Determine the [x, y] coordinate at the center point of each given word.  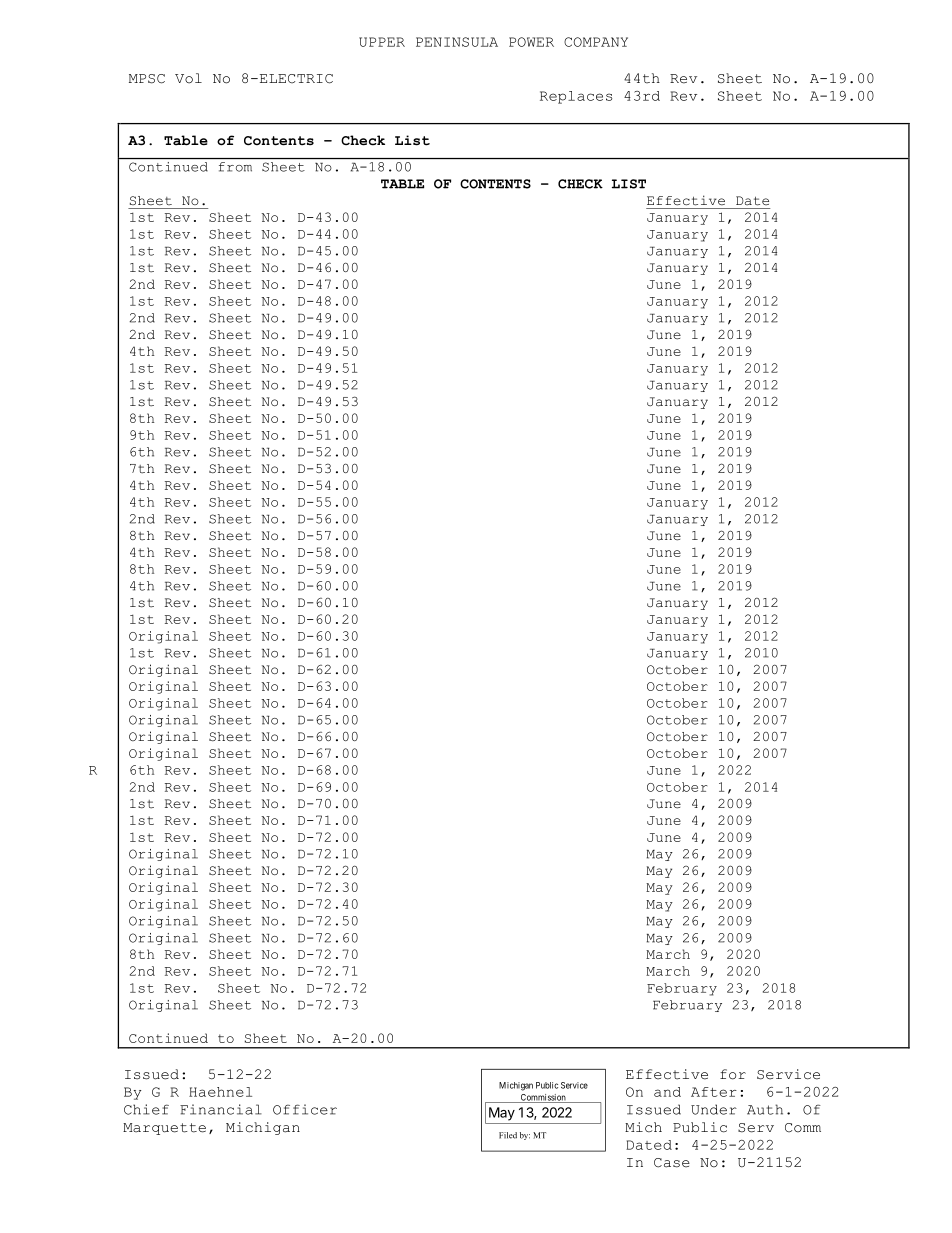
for [733, 1074]
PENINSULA [457, 42]
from [235, 167]
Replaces [576, 97]
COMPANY [596, 42]
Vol [188, 78]
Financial [221, 1109]
